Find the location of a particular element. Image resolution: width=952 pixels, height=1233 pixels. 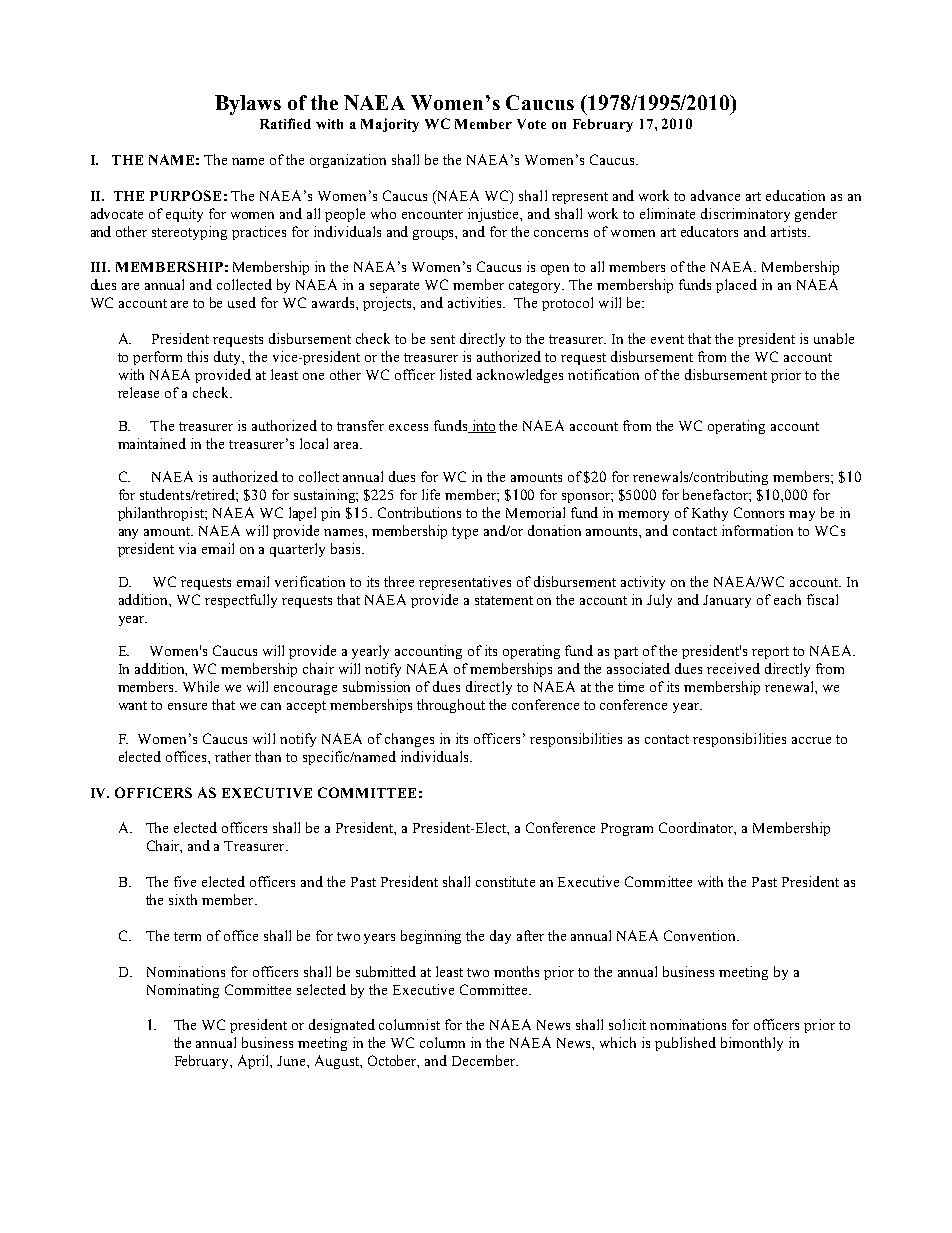

December is located at coordinates (485, 1060).
